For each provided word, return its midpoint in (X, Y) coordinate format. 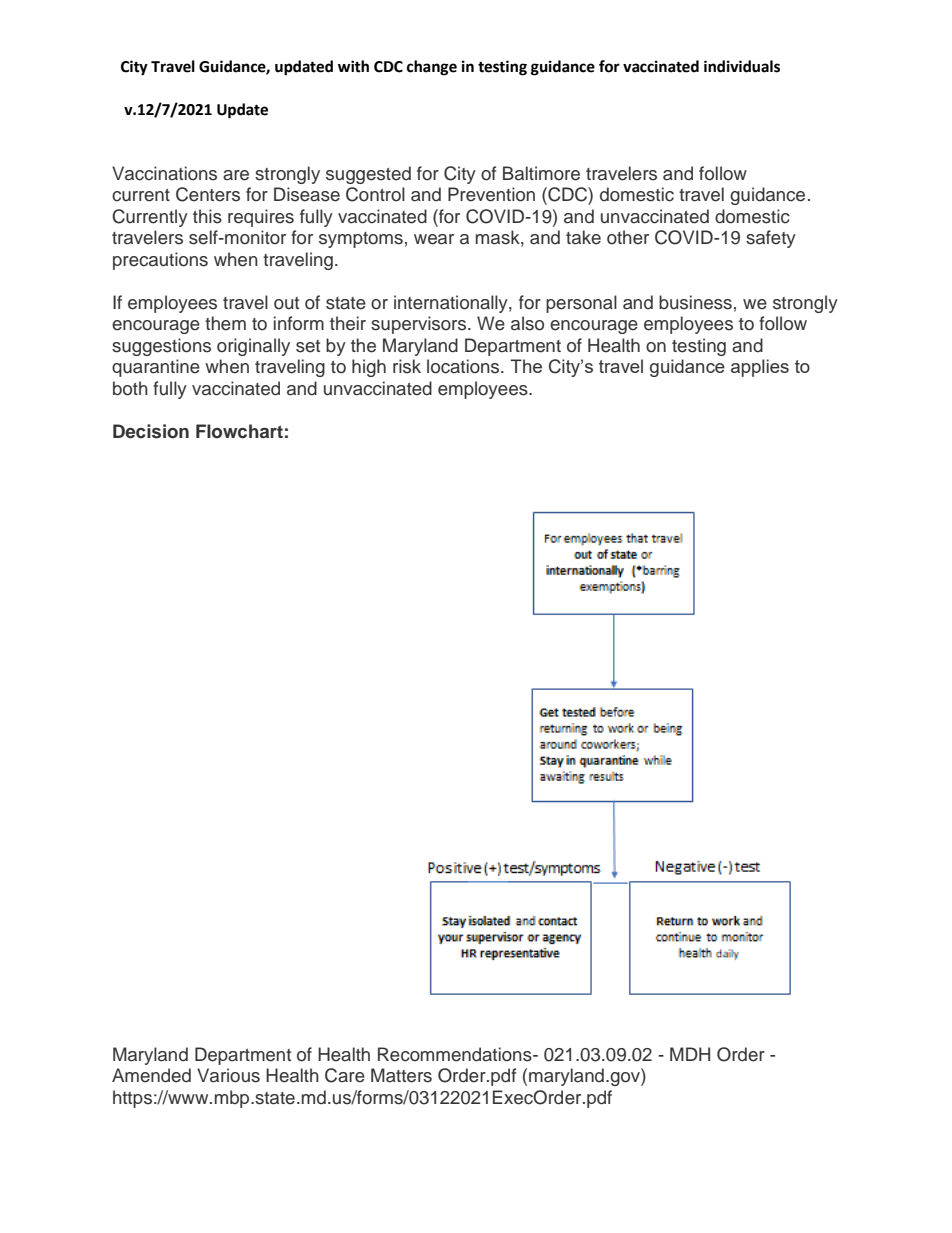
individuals (742, 66)
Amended (151, 1075)
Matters (401, 1075)
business (695, 302)
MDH (690, 1054)
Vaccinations (164, 173)
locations (464, 366)
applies (760, 368)
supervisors (420, 325)
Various (228, 1075)
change (432, 68)
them (225, 323)
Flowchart (239, 431)
